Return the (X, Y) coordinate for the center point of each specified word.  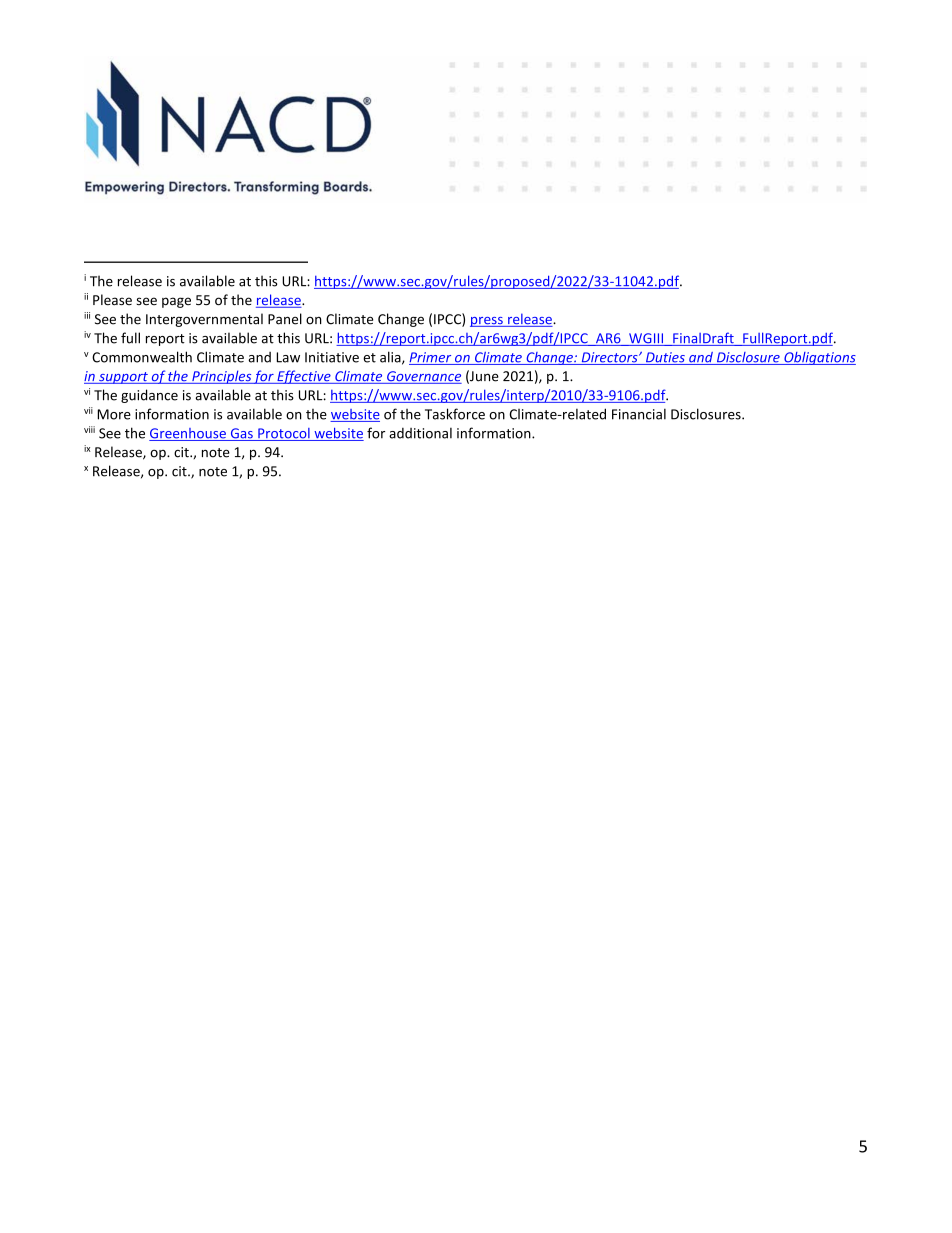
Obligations (819, 358)
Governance (423, 377)
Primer (431, 358)
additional (420, 433)
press (487, 322)
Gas (241, 434)
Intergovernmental (204, 320)
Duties (665, 358)
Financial (639, 414)
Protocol (284, 434)
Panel (285, 319)
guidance (149, 396)
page (176, 302)
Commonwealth (142, 357)
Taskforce (455, 414)
